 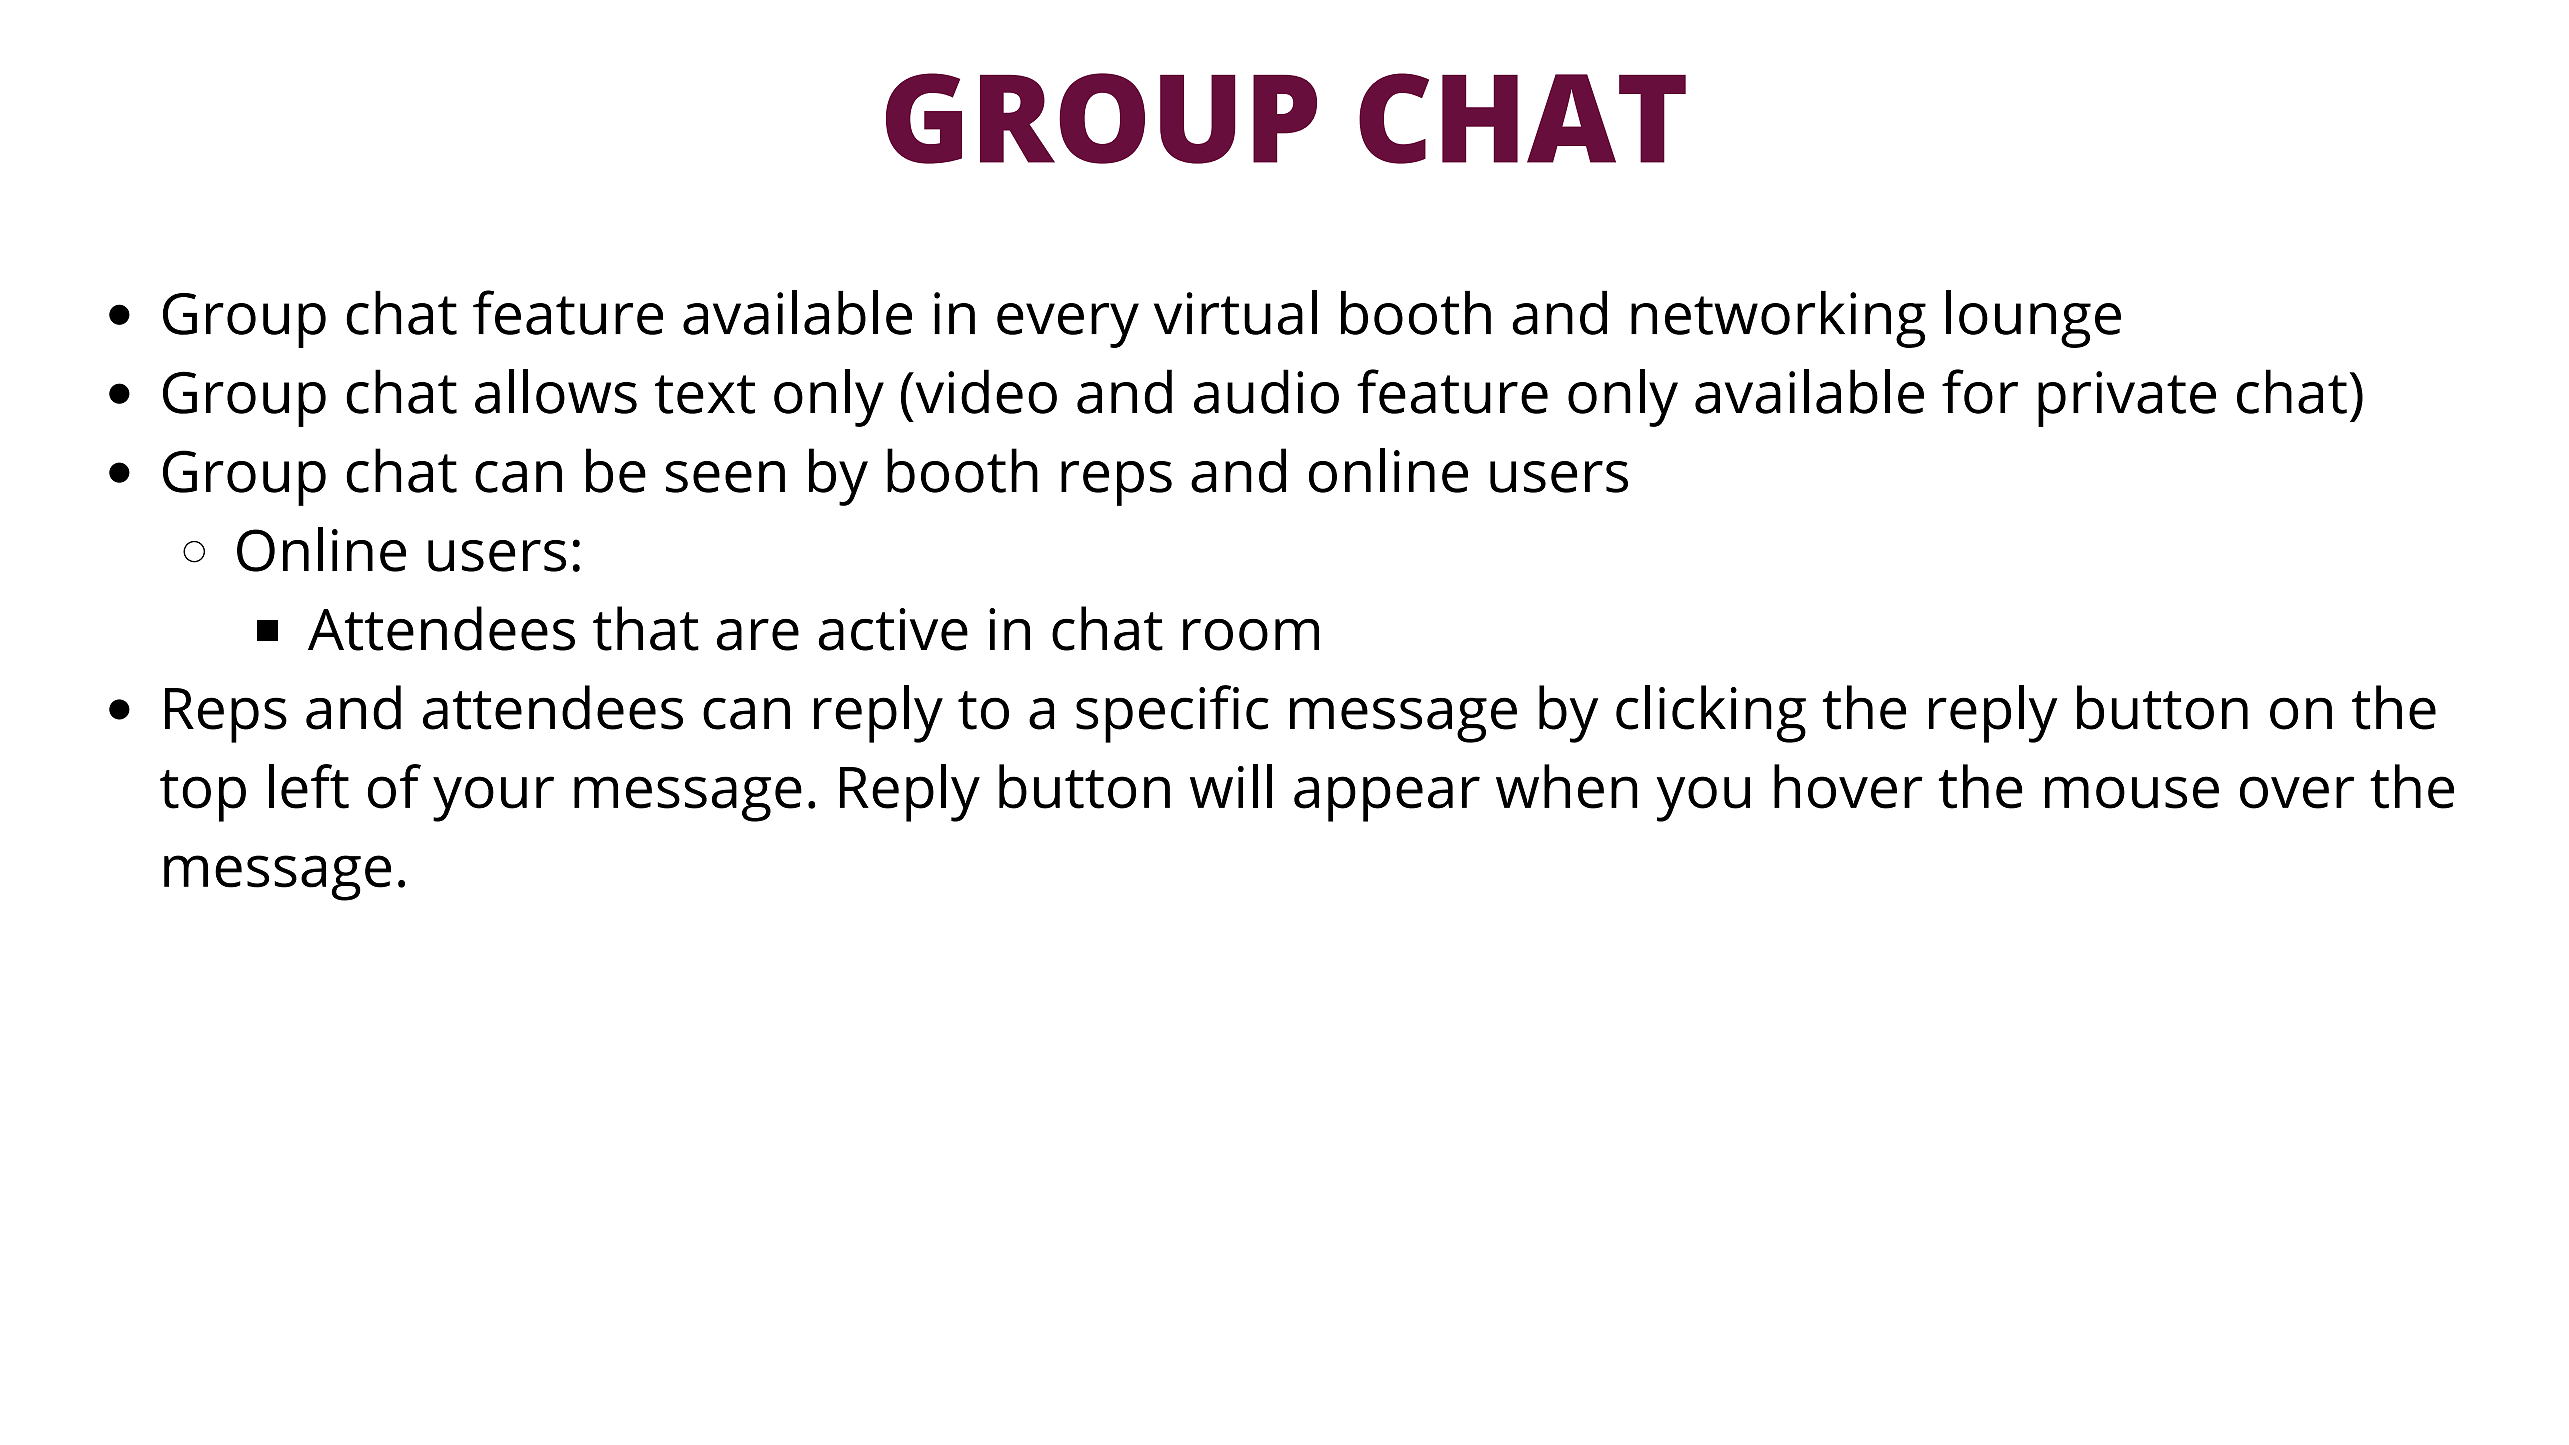 What do you see at coordinates (1778, 319) in the screenshot?
I see `networking` at bounding box center [1778, 319].
